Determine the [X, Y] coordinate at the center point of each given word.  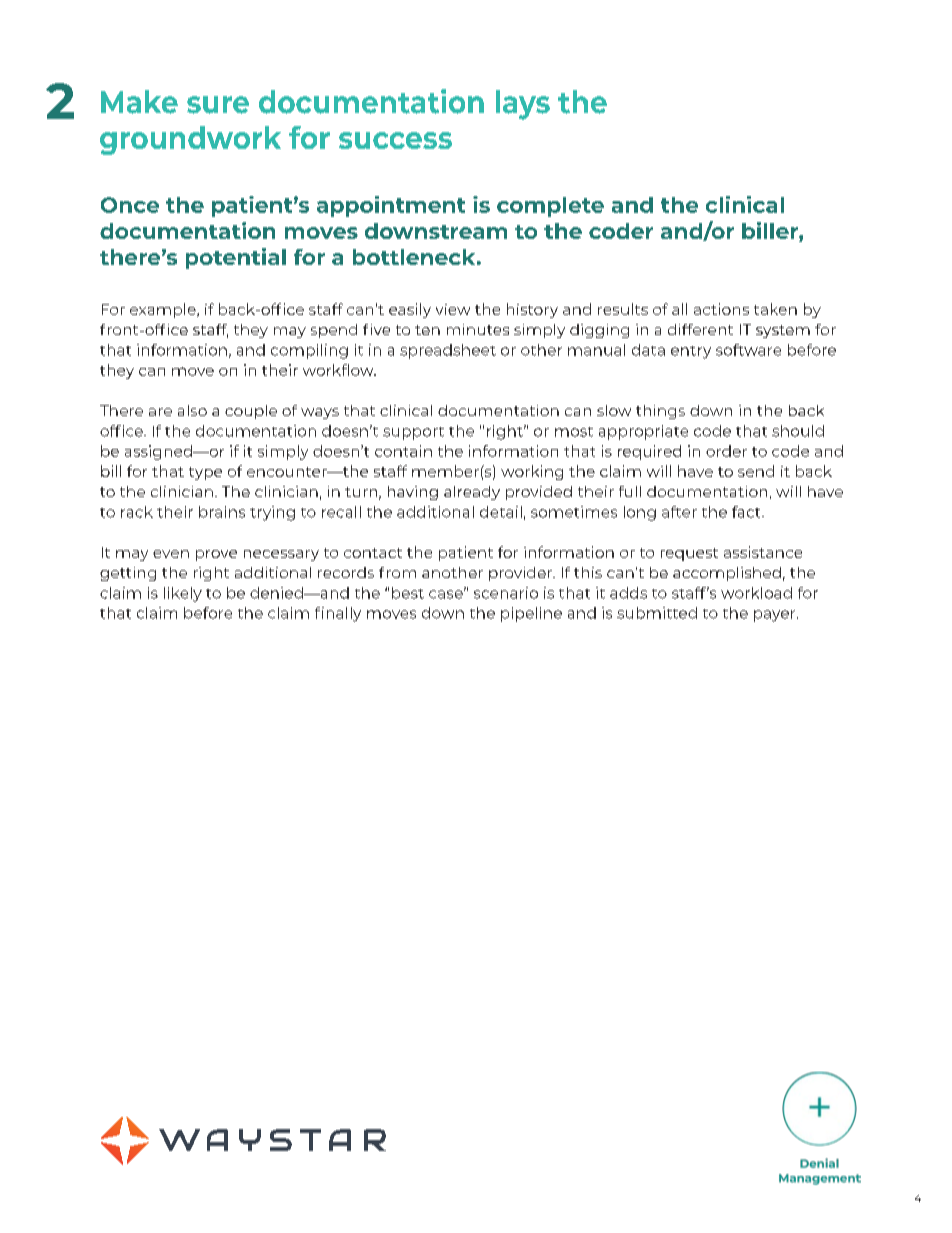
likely [183, 594]
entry [691, 352]
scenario [506, 593]
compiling [309, 351]
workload [756, 593]
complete [550, 207]
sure [218, 105]
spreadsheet [448, 351]
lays [523, 105]
